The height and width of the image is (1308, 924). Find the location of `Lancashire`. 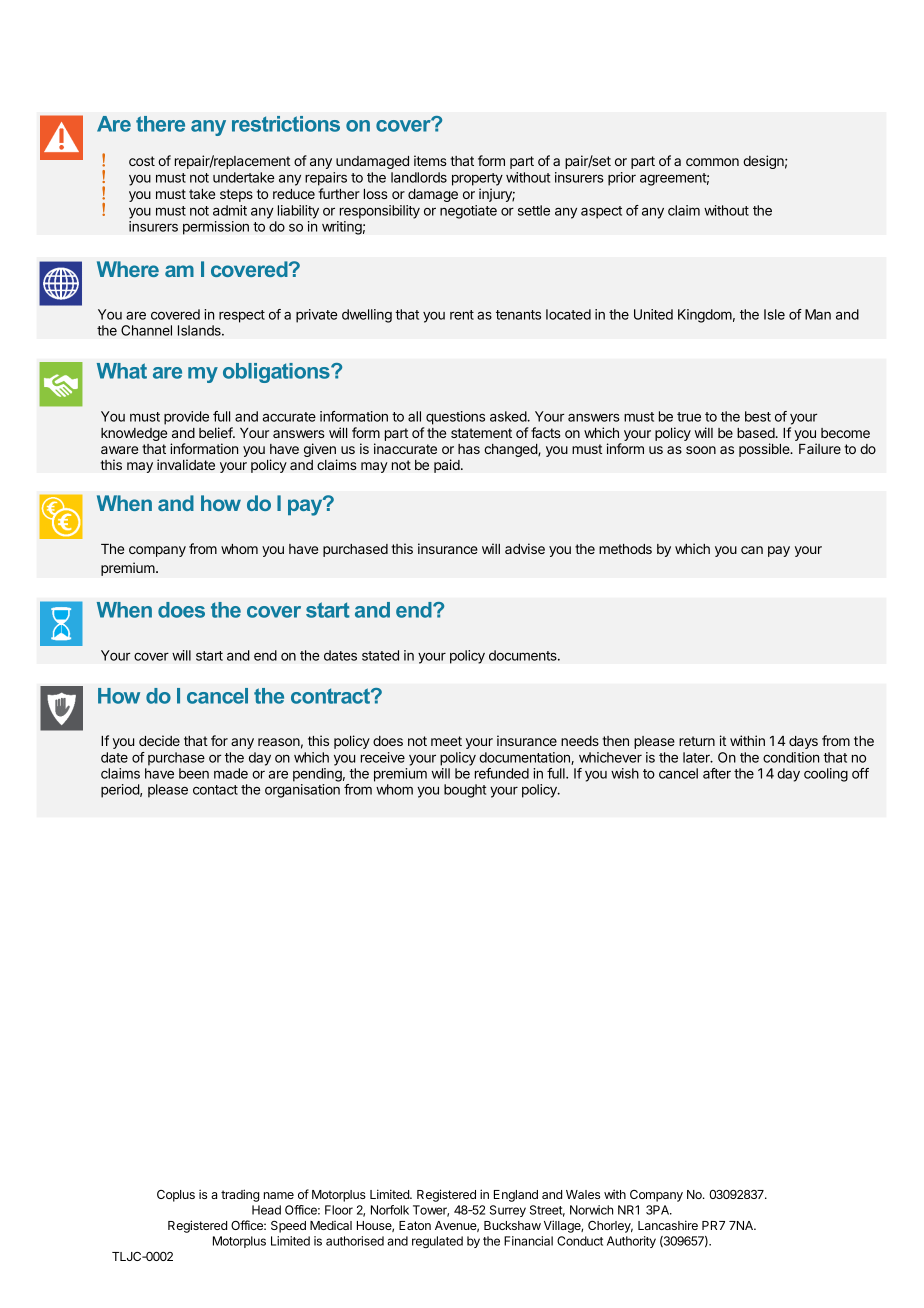

Lancashire is located at coordinates (668, 1225).
